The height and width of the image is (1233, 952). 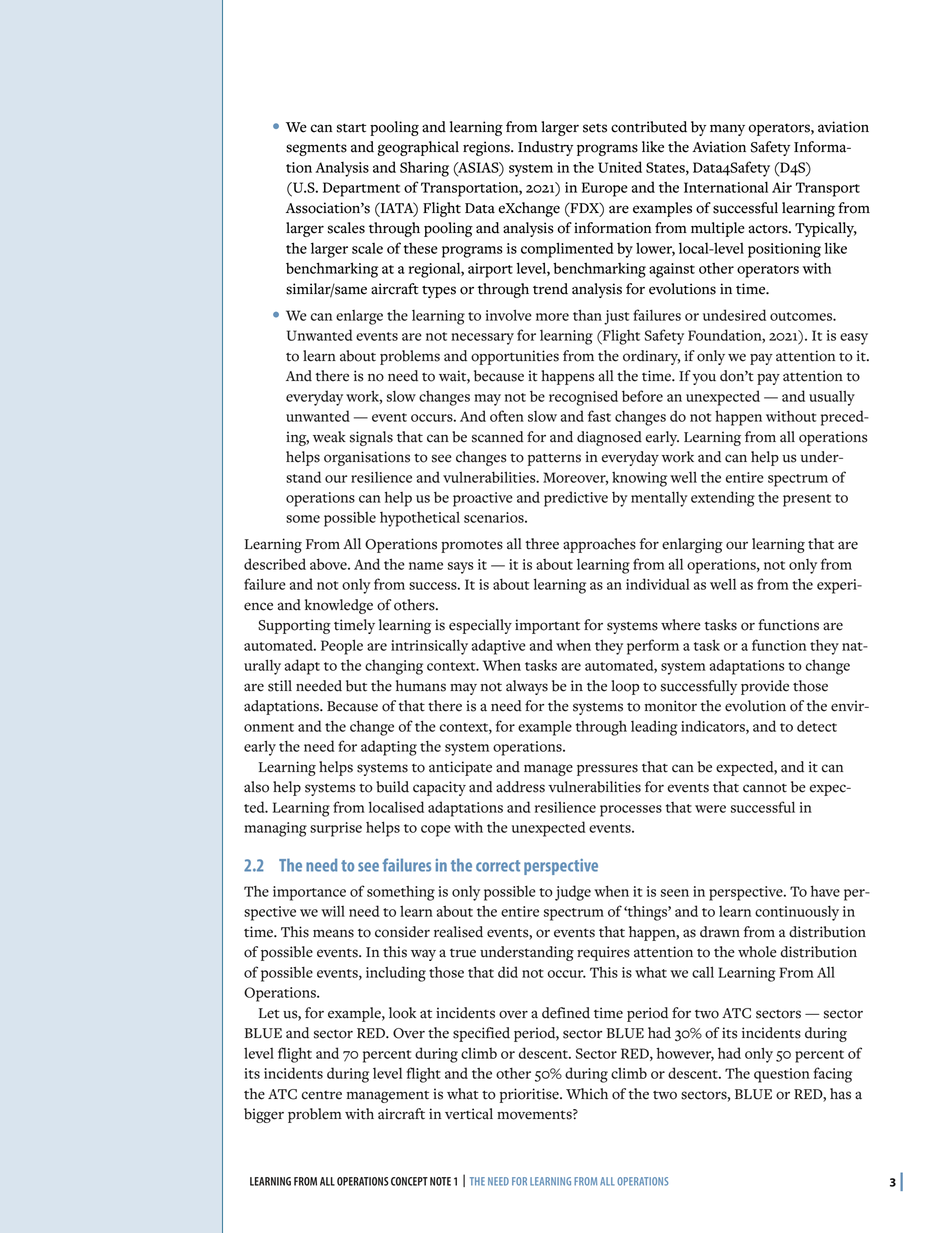 What do you see at coordinates (797, 913) in the image?
I see `continuously` at bounding box center [797, 913].
